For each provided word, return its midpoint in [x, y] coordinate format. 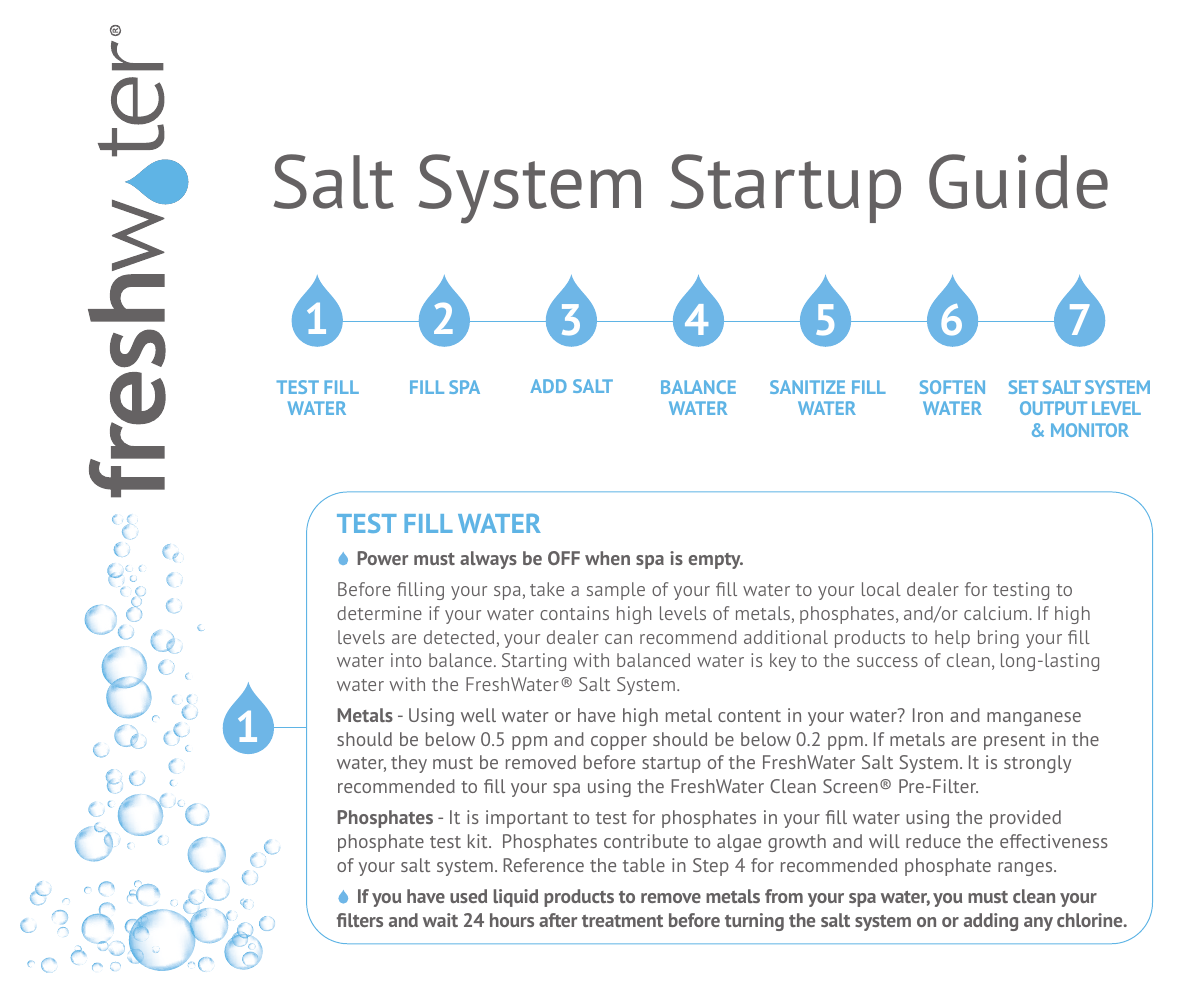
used [468, 896]
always [488, 560]
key [783, 662]
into [406, 660]
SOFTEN [952, 387]
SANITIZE [807, 387]
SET [1023, 387]
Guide [1018, 181]
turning [754, 922]
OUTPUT [1053, 408]
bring [998, 639]
